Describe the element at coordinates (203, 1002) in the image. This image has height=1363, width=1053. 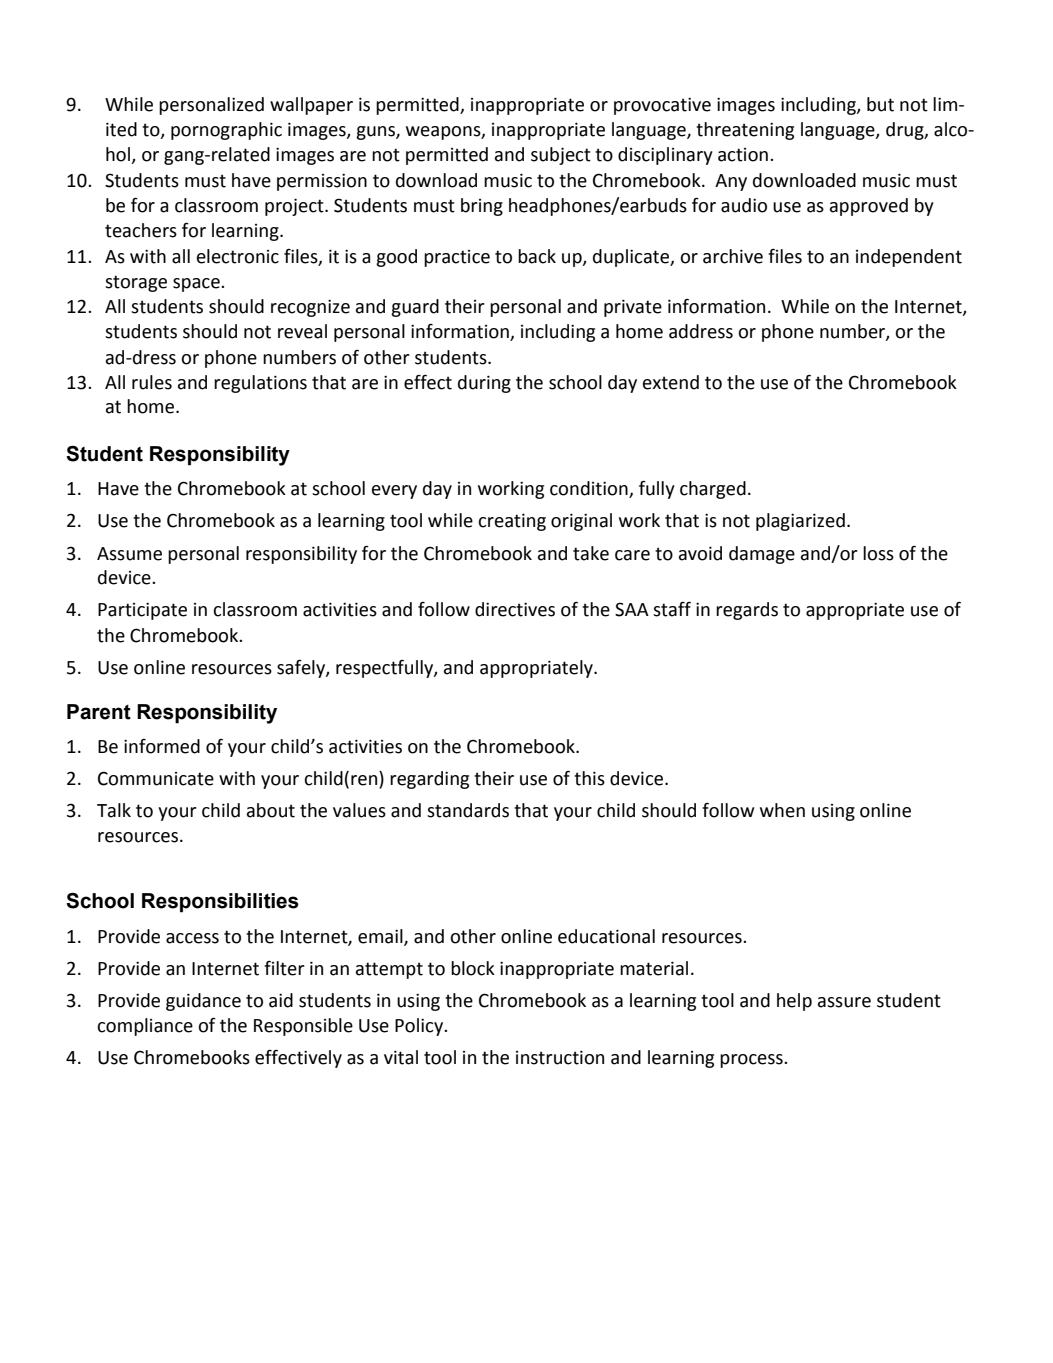
I see `guidance` at that location.
